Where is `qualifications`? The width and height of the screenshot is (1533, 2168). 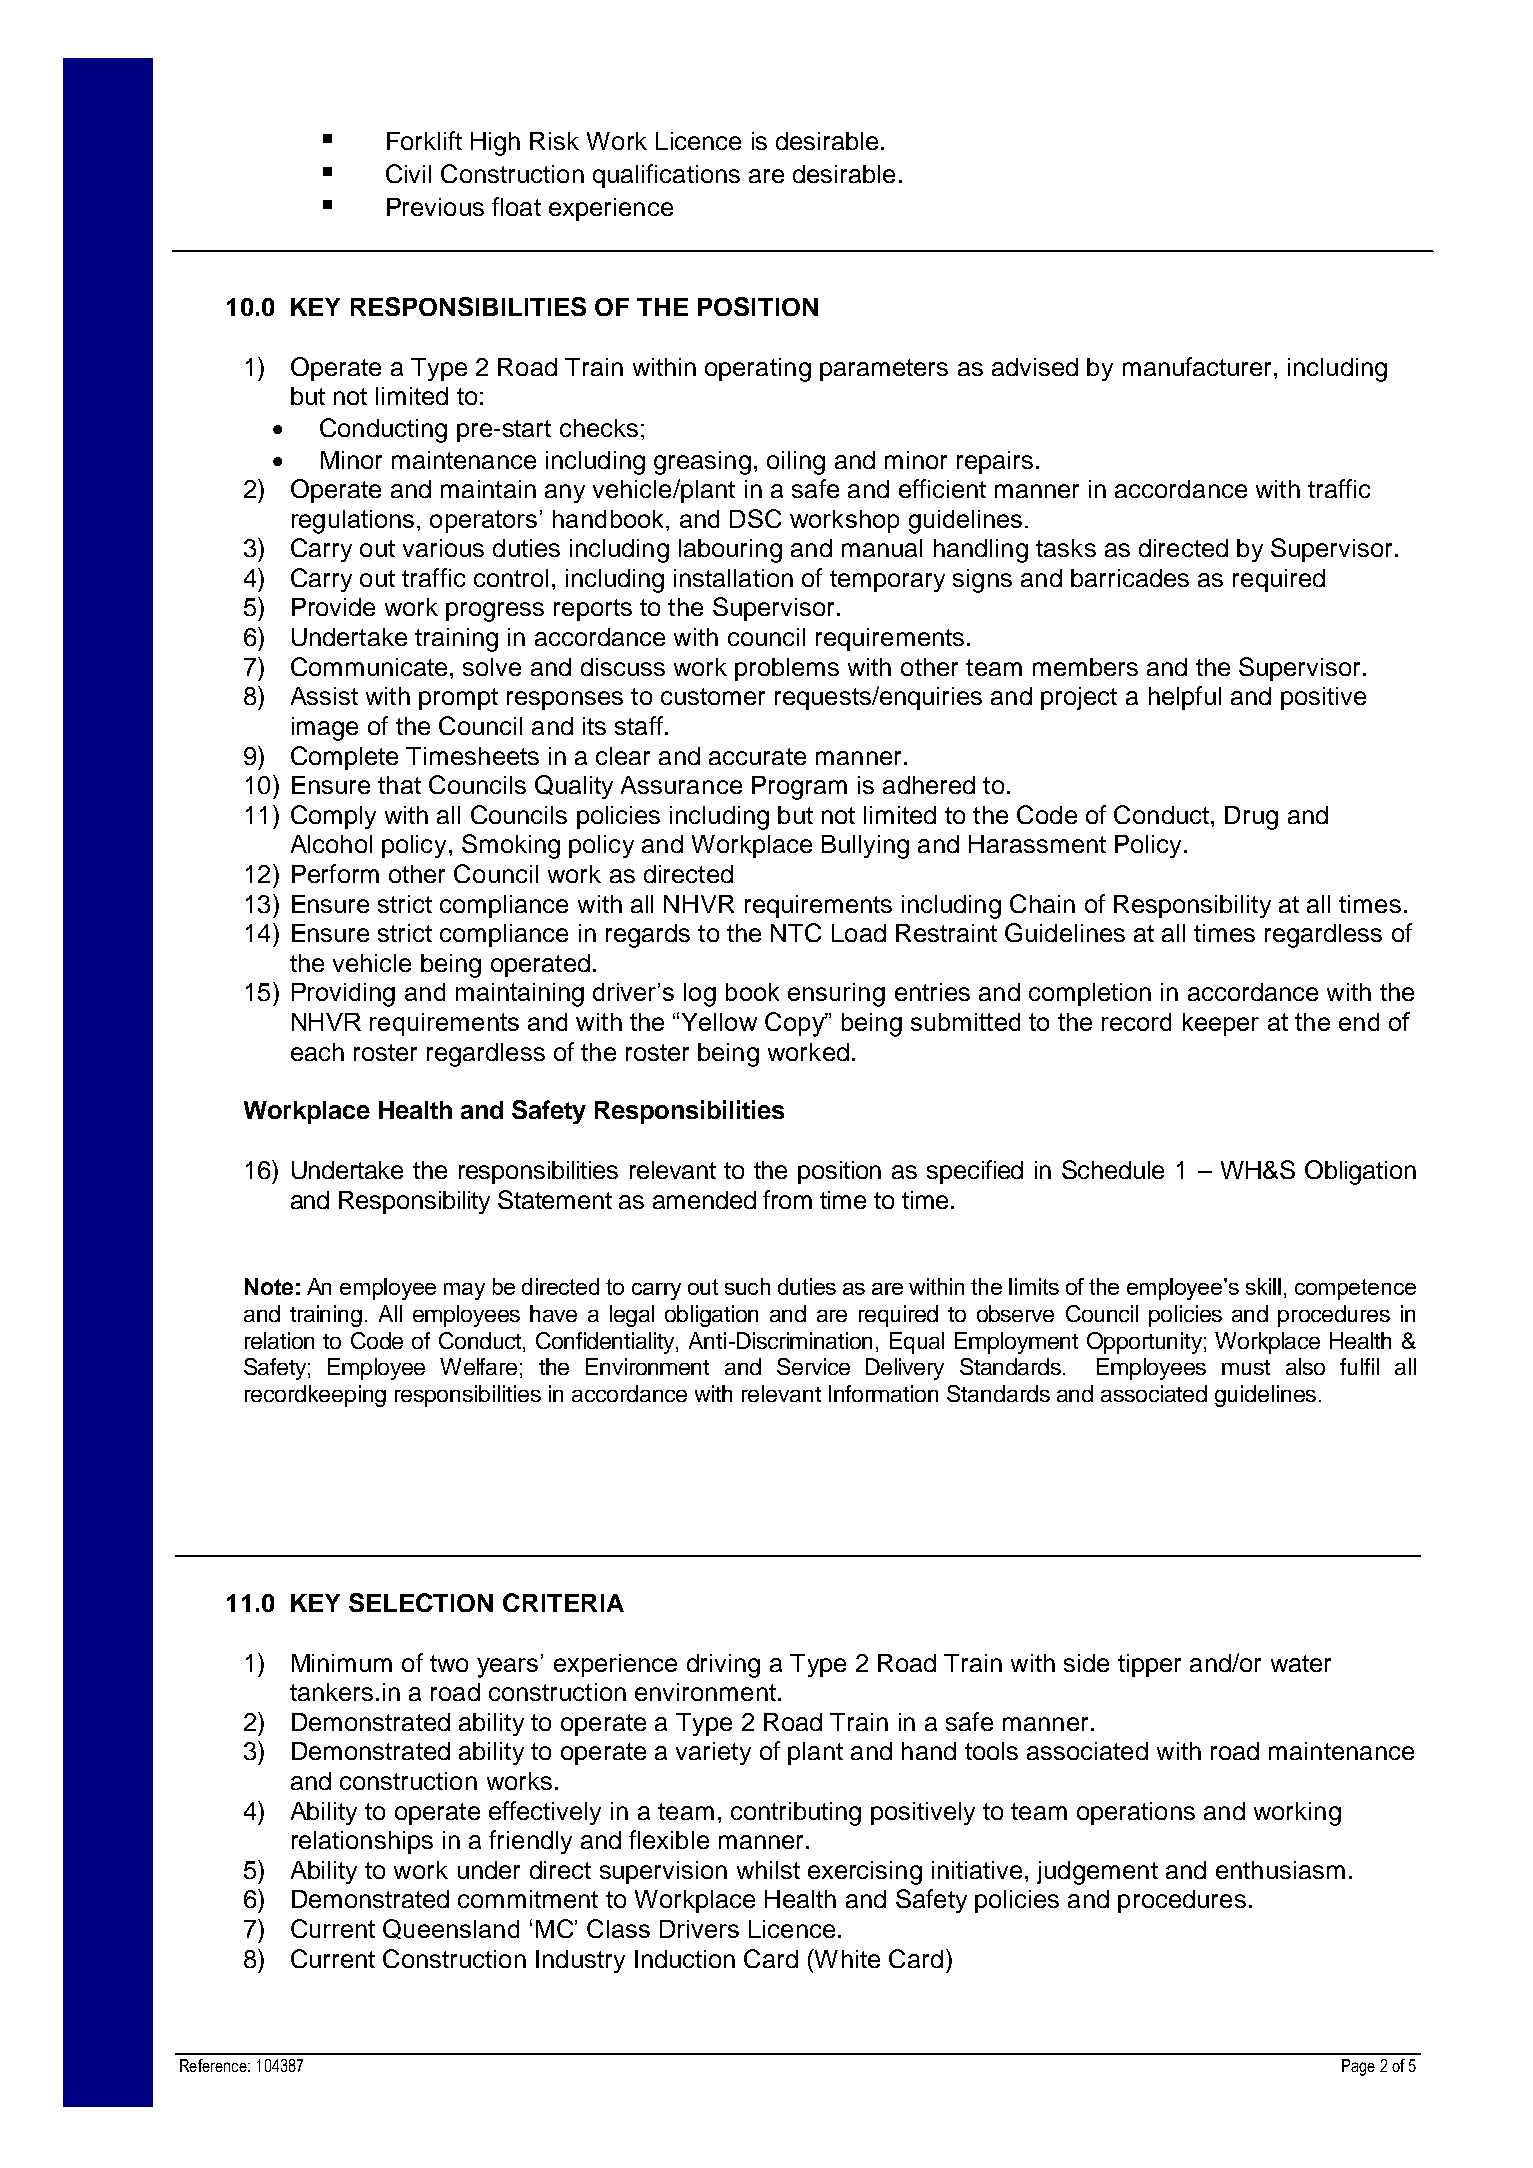 qualifications is located at coordinates (666, 176).
